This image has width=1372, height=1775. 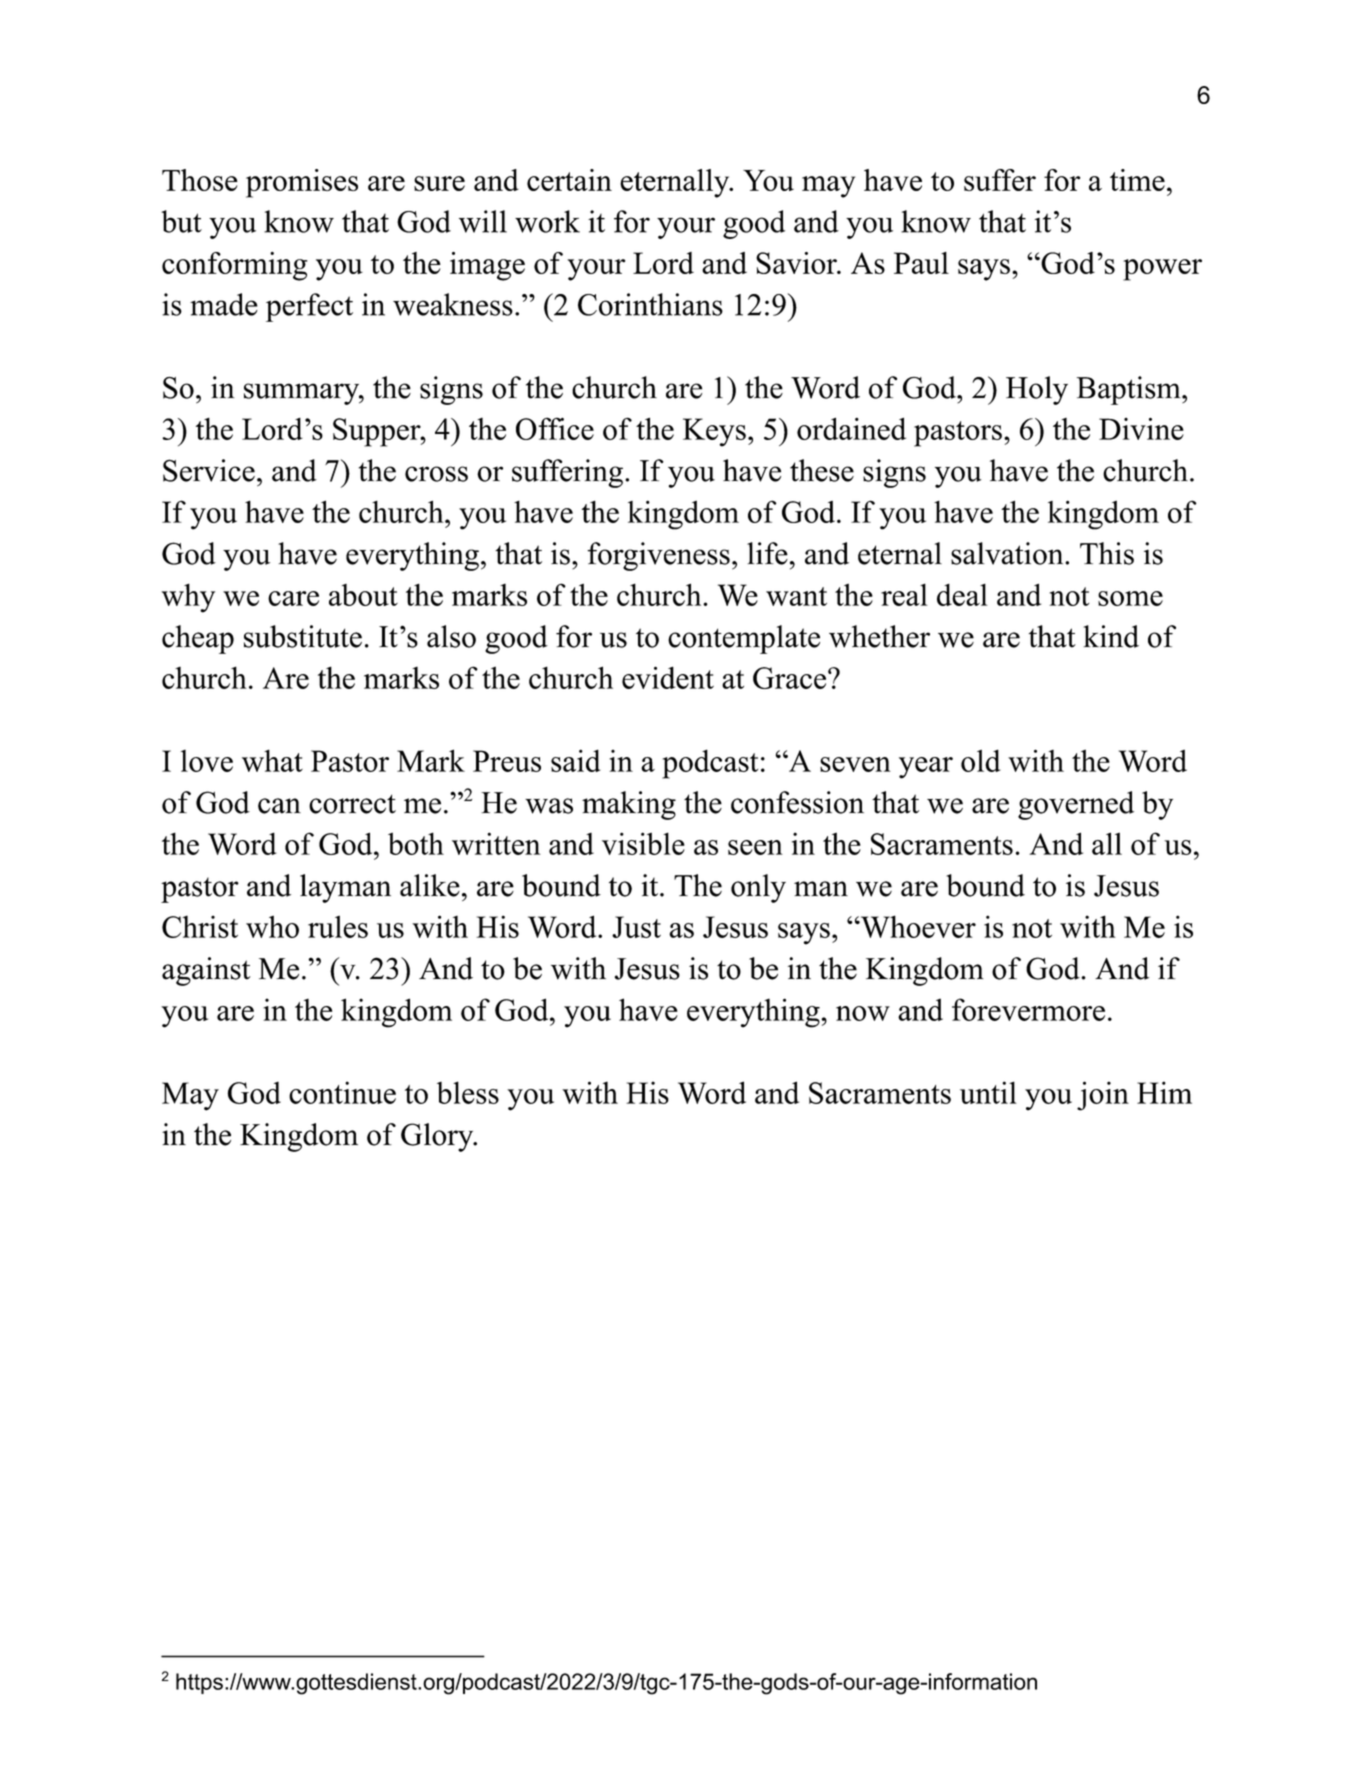 I want to click on salvation, so click(x=1008, y=553).
